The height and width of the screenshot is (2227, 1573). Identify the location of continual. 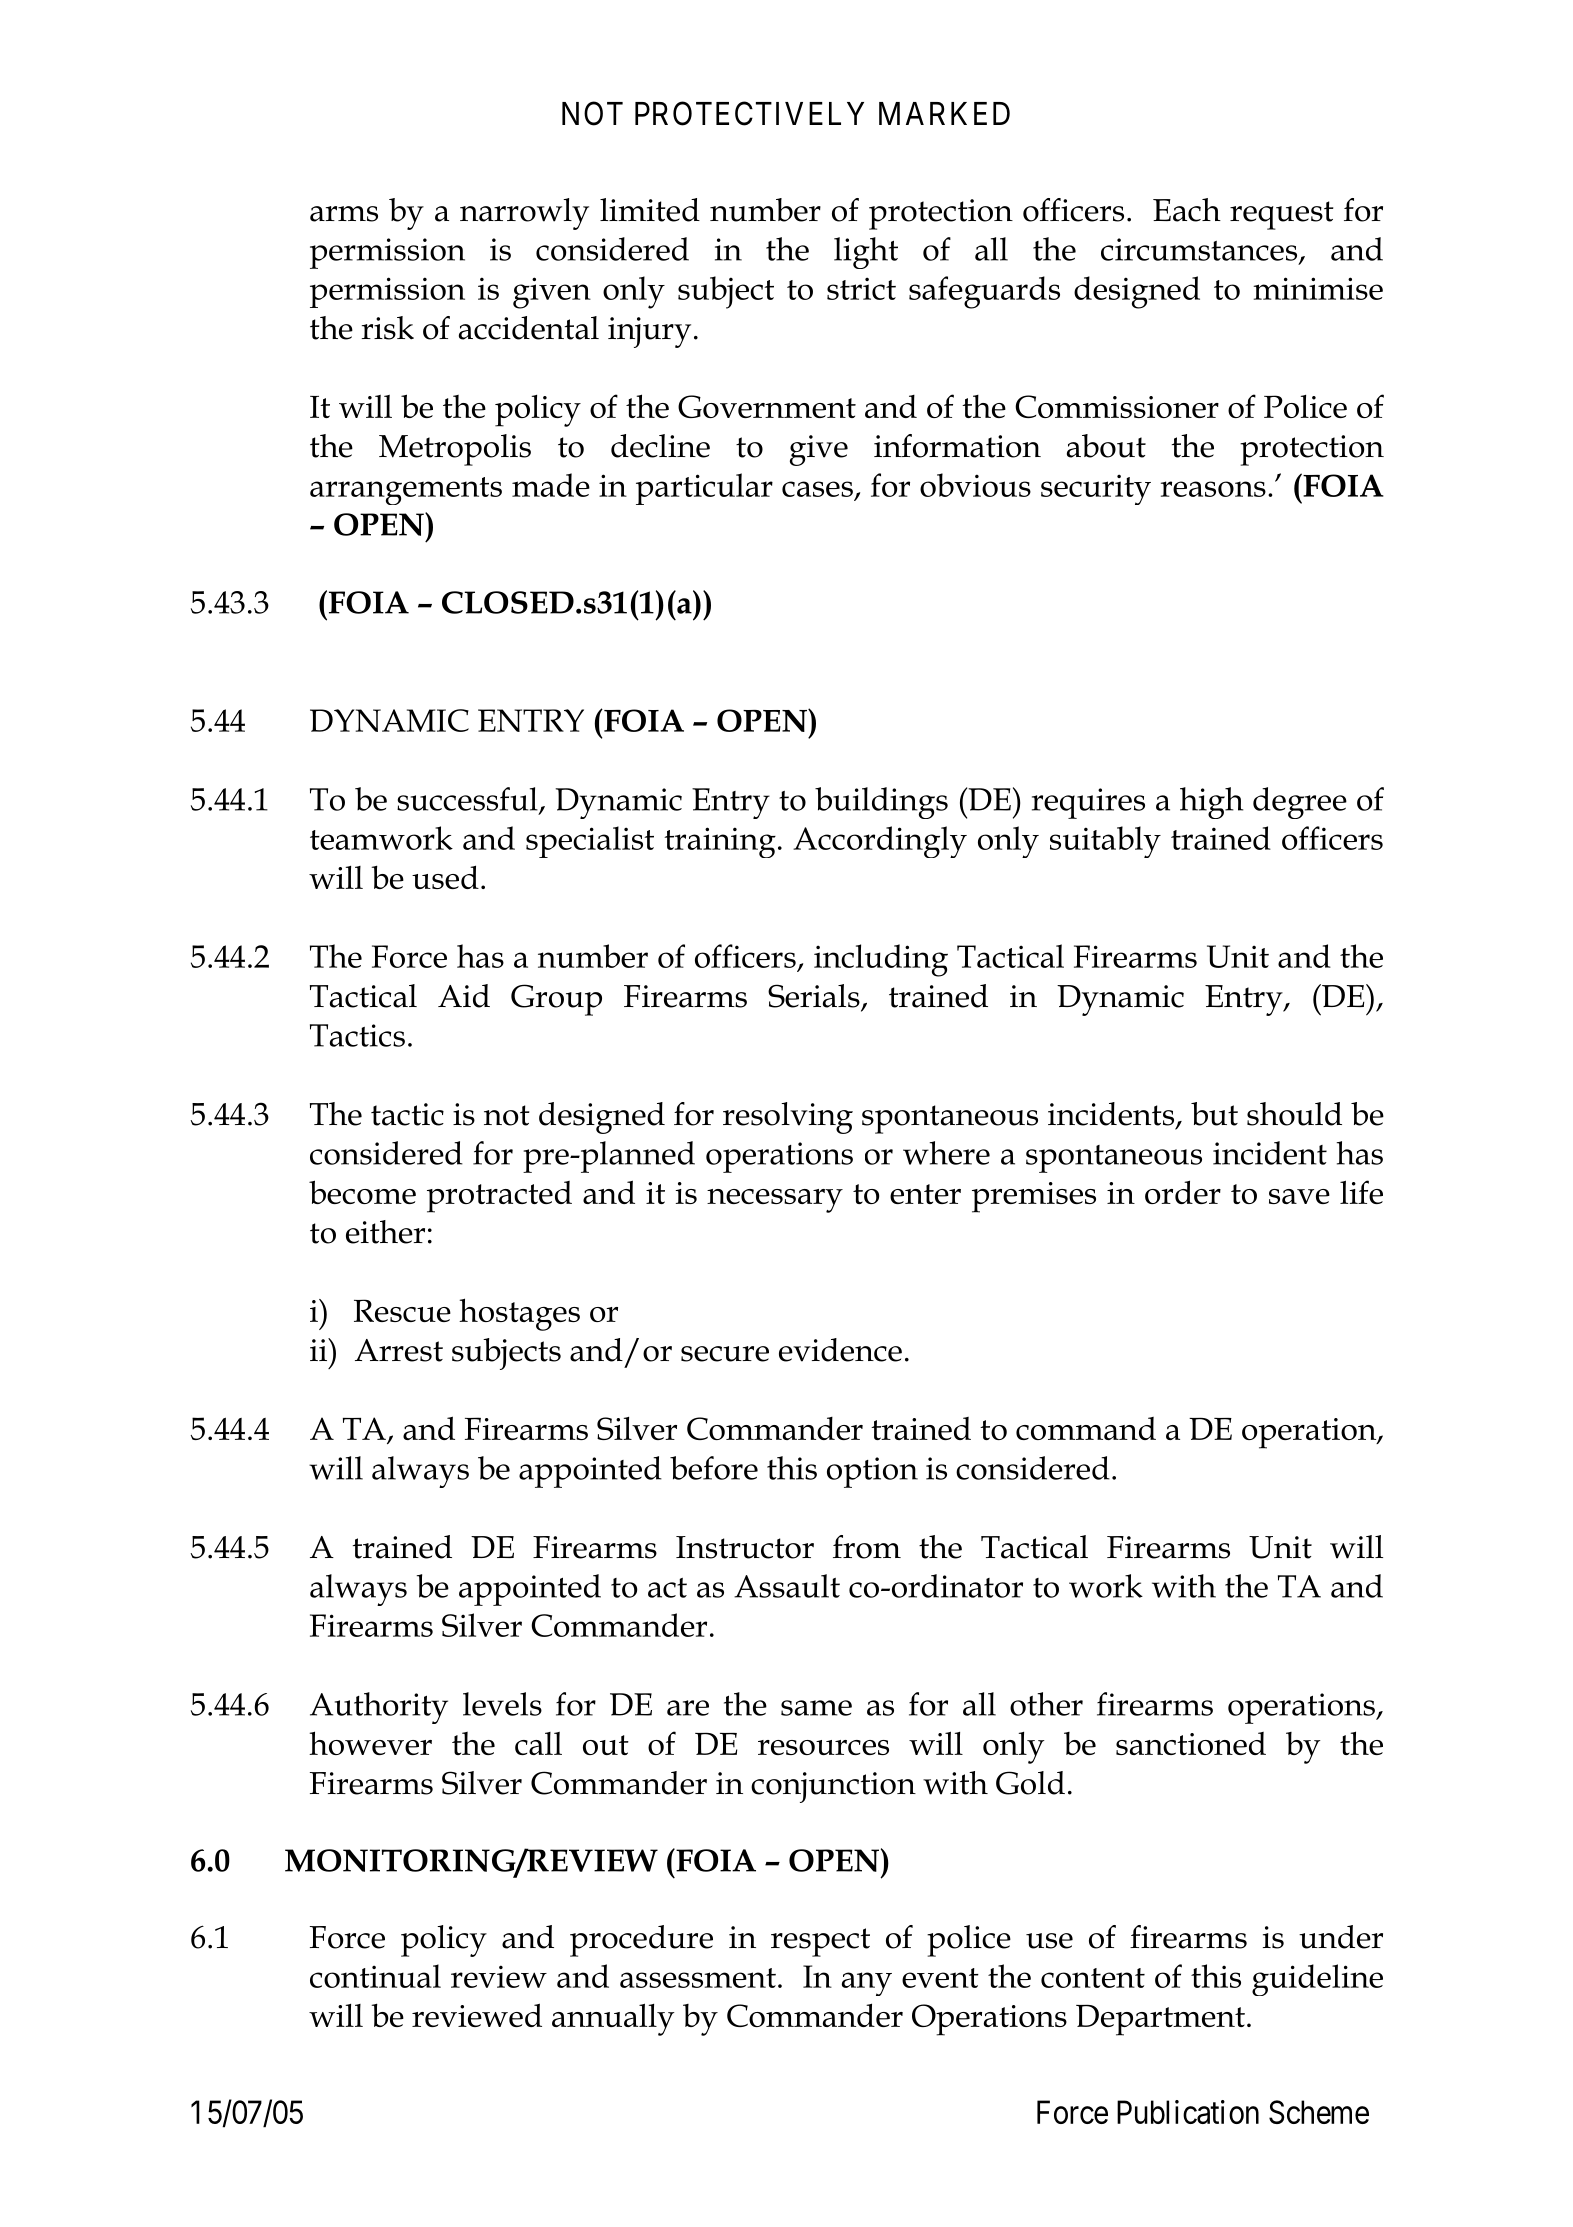
(375, 1976).
